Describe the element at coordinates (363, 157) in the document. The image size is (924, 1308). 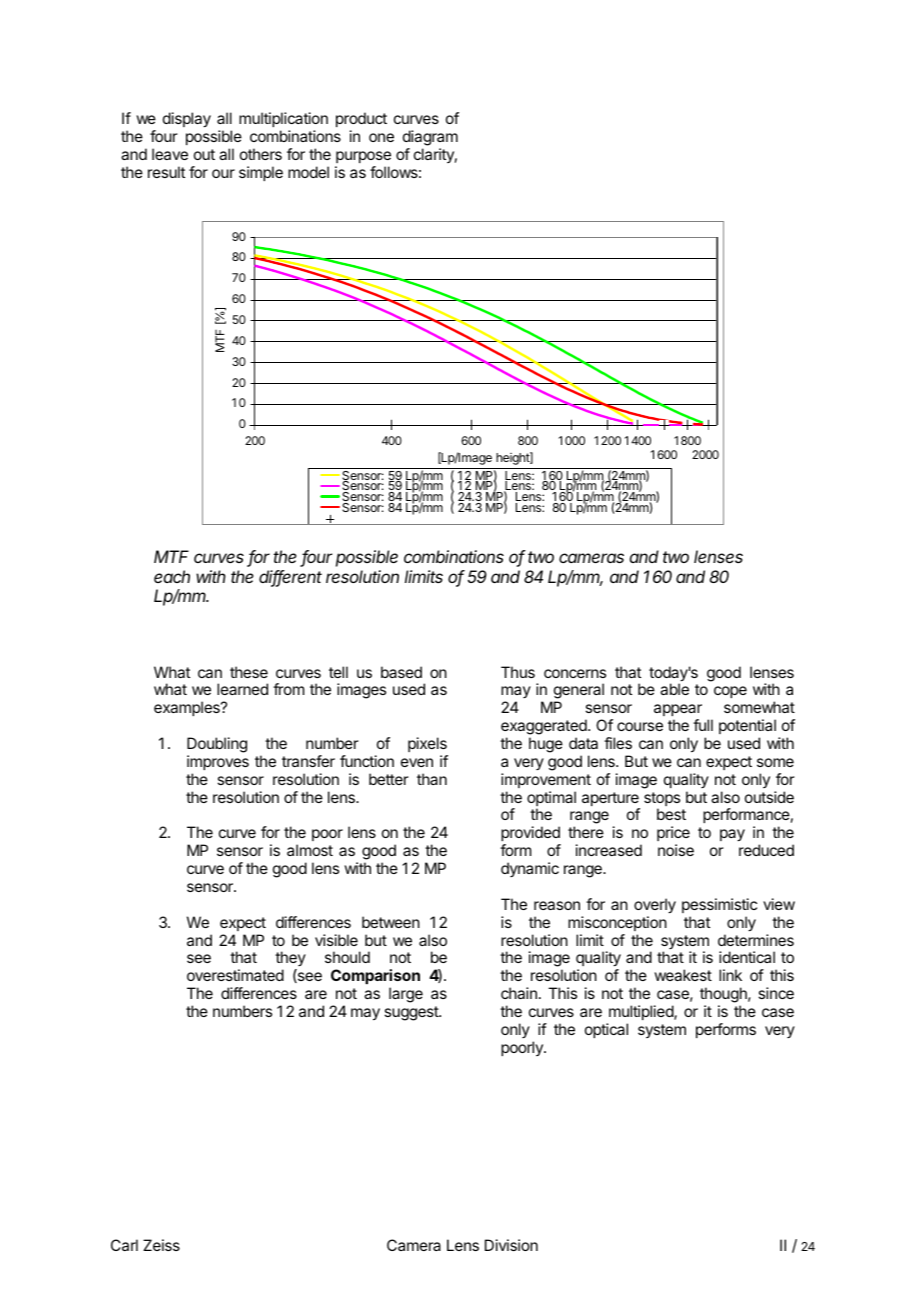
I see `purpose` at that location.
